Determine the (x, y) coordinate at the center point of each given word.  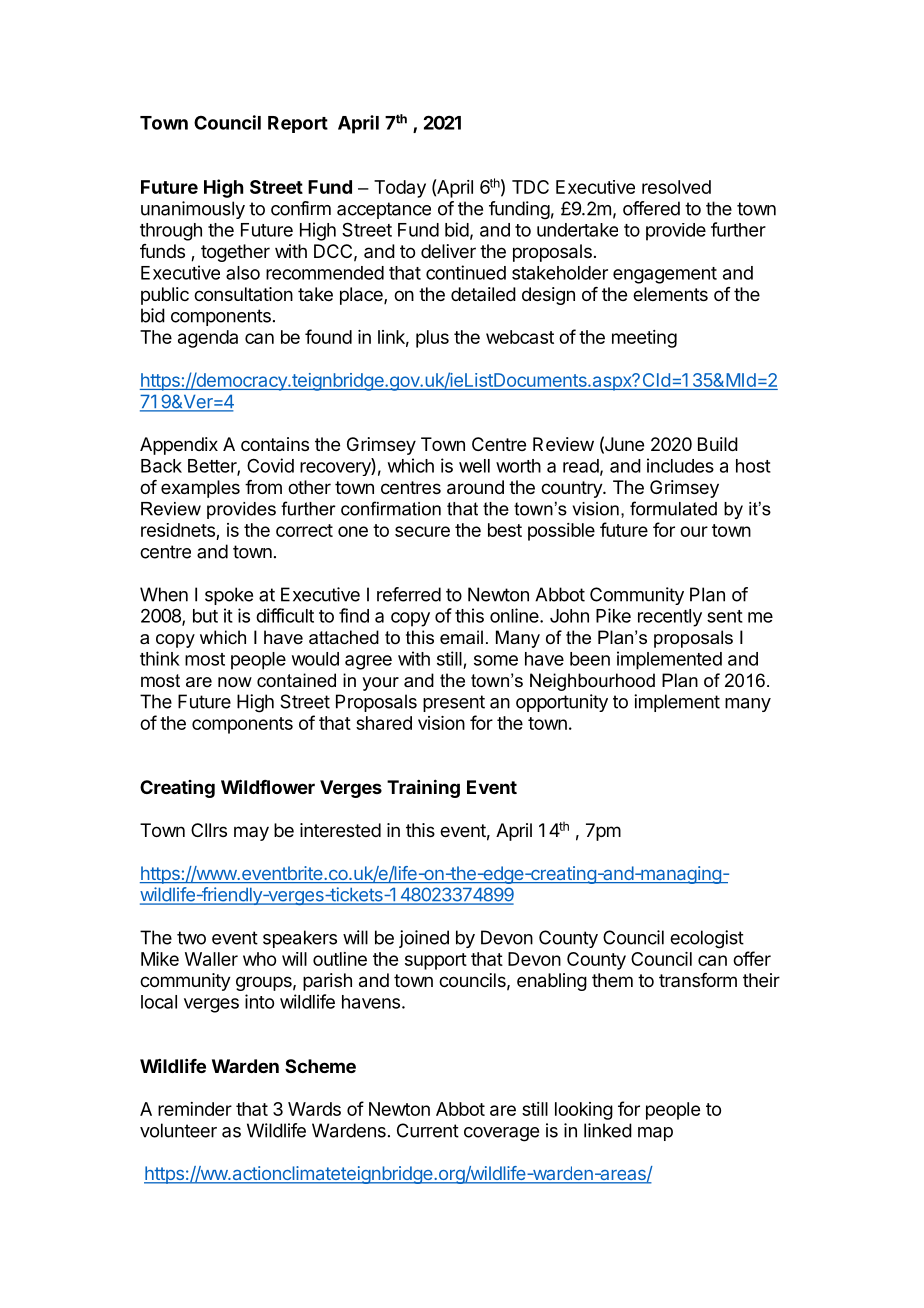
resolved (676, 187)
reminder (195, 1109)
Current (428, 1130)
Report (298, 124)
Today (400, 189)
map (655, 1134)
